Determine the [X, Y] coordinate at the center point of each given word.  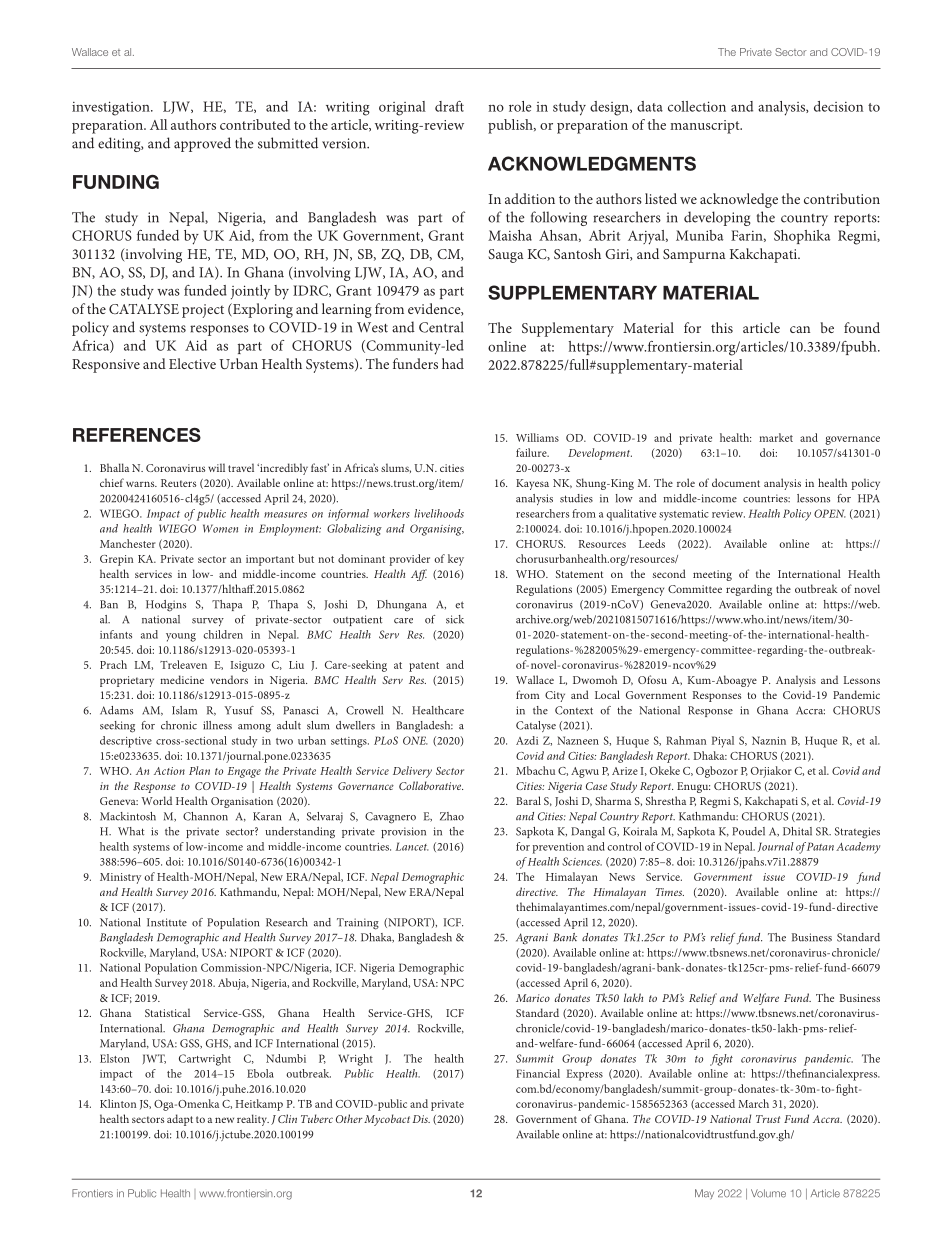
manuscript [706, 127]
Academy [858, 848]
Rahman [686, 740]
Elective [192, 363]
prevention [558, 848]
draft [449, 106]
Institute [167, 922]
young [181, 637]
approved [202, 144]
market [776, 437]
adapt [180, 1120]
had [453, 363]
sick [455, 619]
